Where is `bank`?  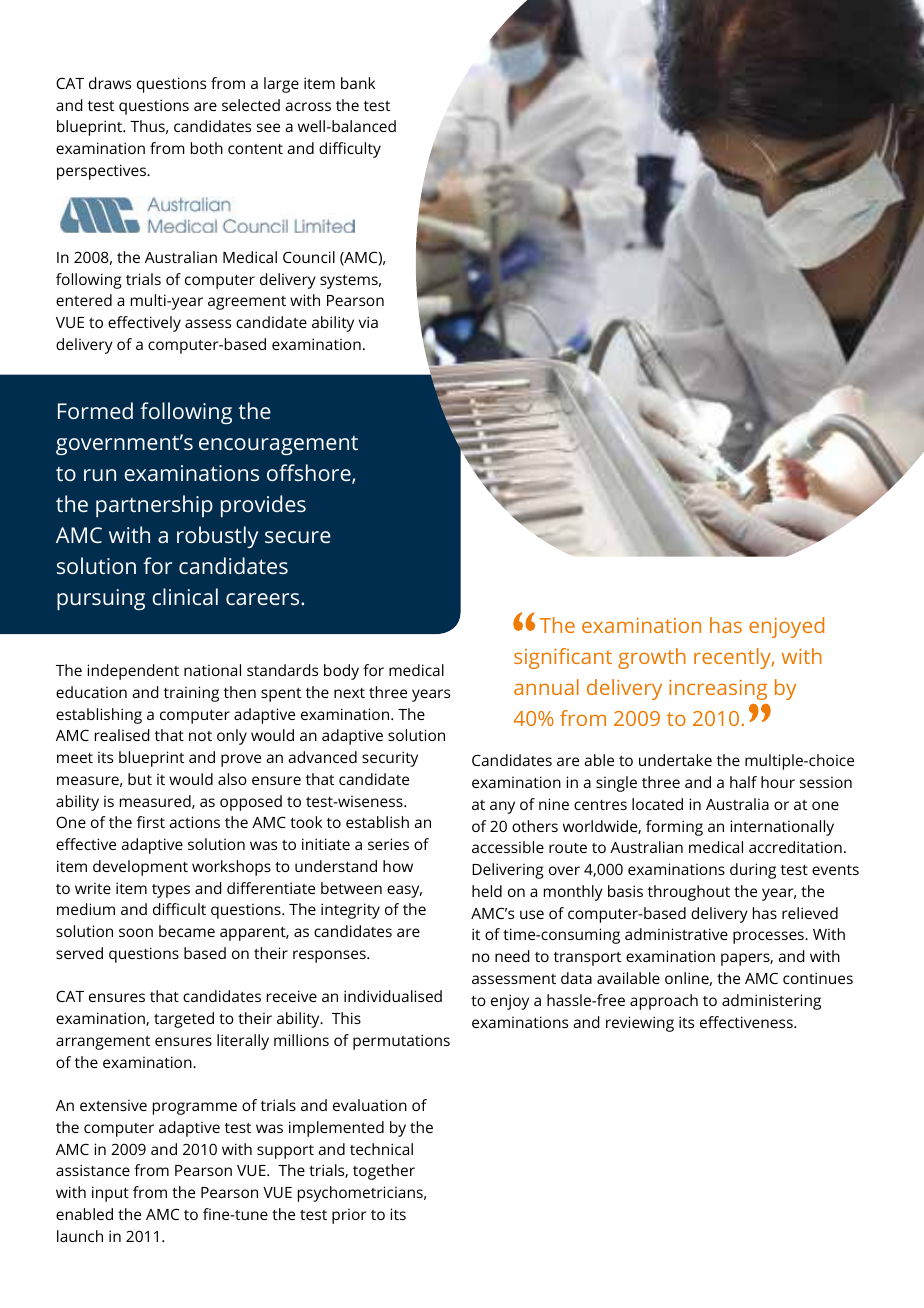 bank is located at coordinates (358, 83).
